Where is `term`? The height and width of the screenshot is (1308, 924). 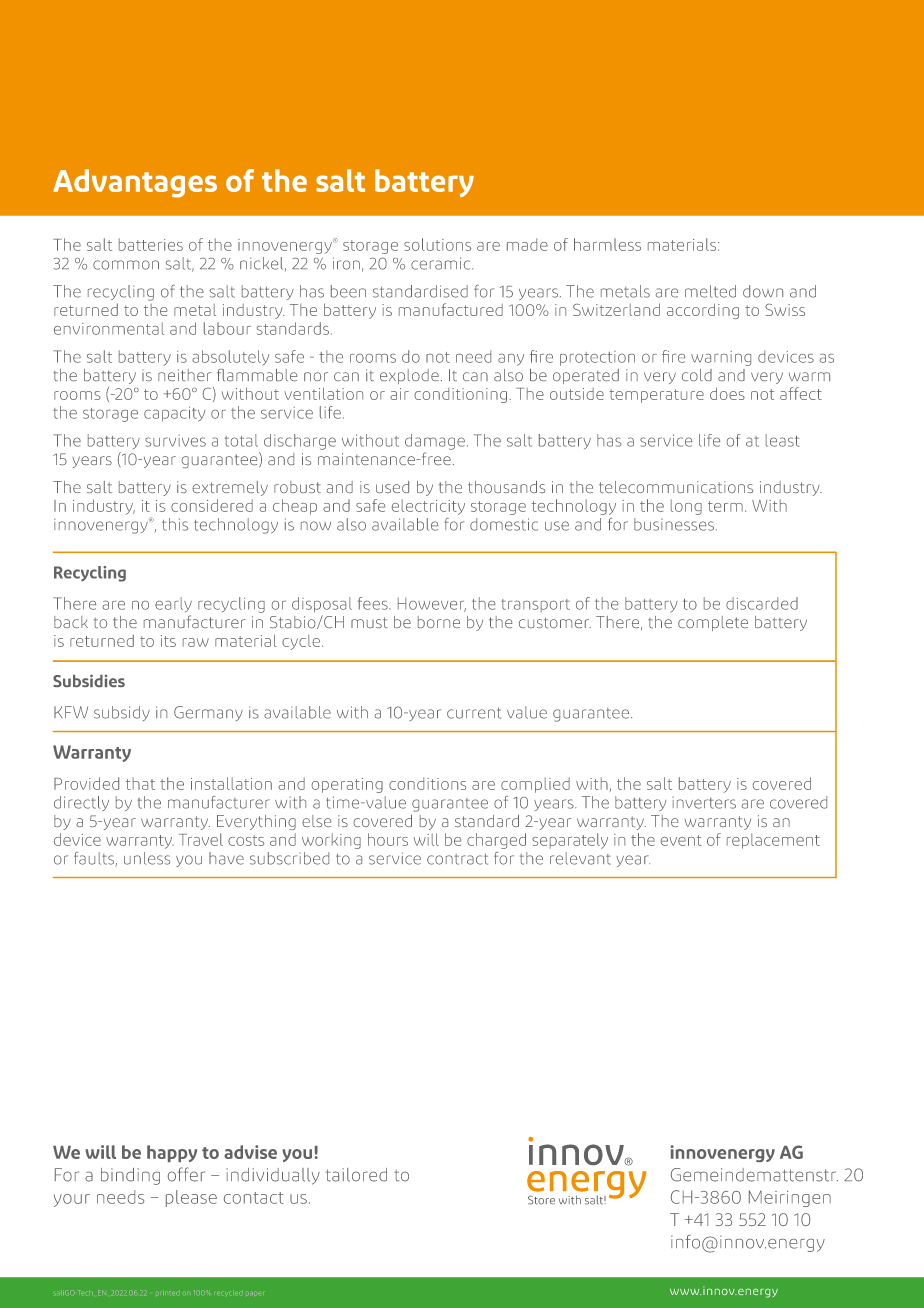 term is located at coordinates (725, 506).
